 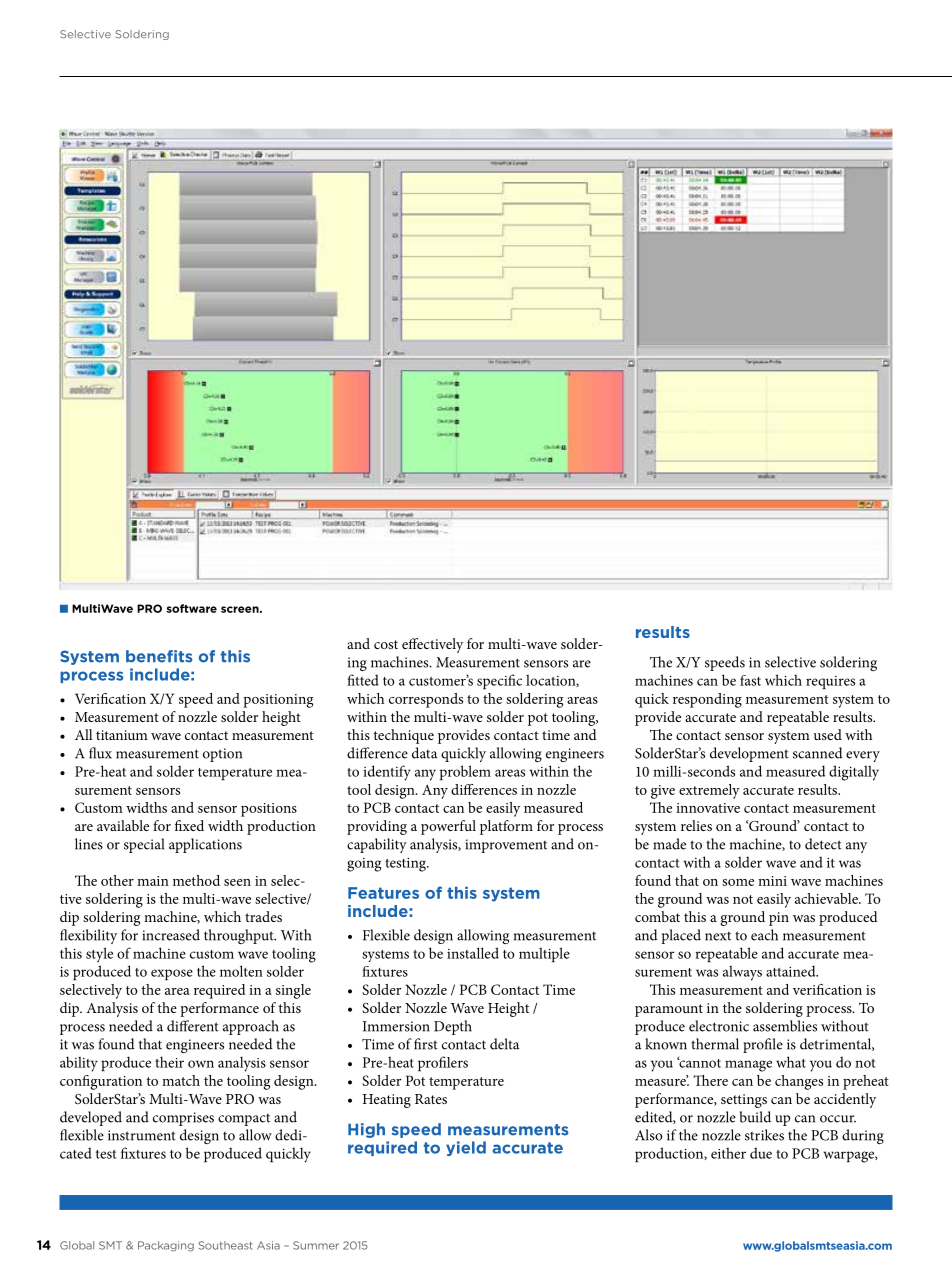 I want to click on installed, so click(x=473, y=953).
